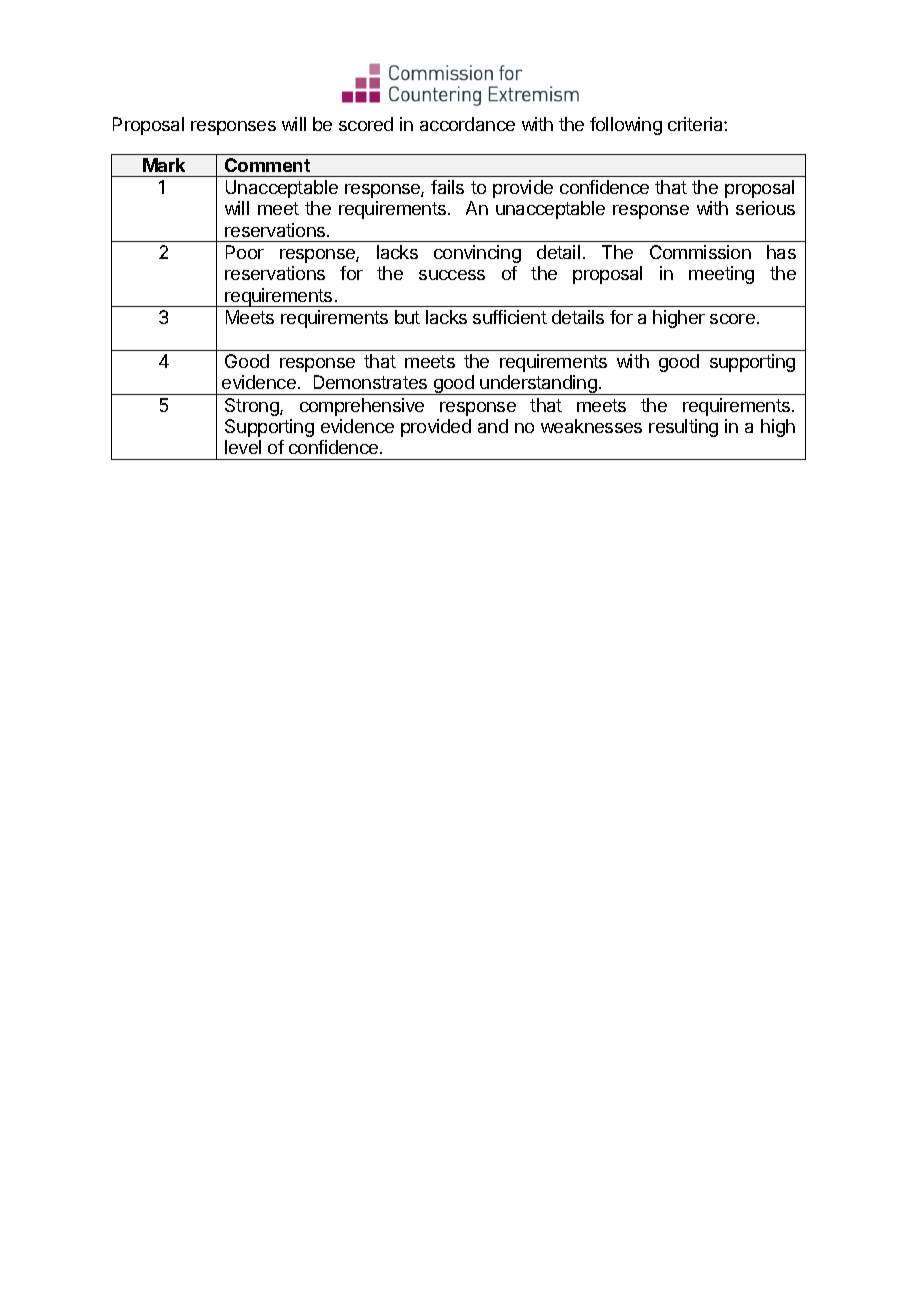 Image resolution: width=924 pixels, height=1308 pixels. I want to click on Poor, so click(245, 252).
